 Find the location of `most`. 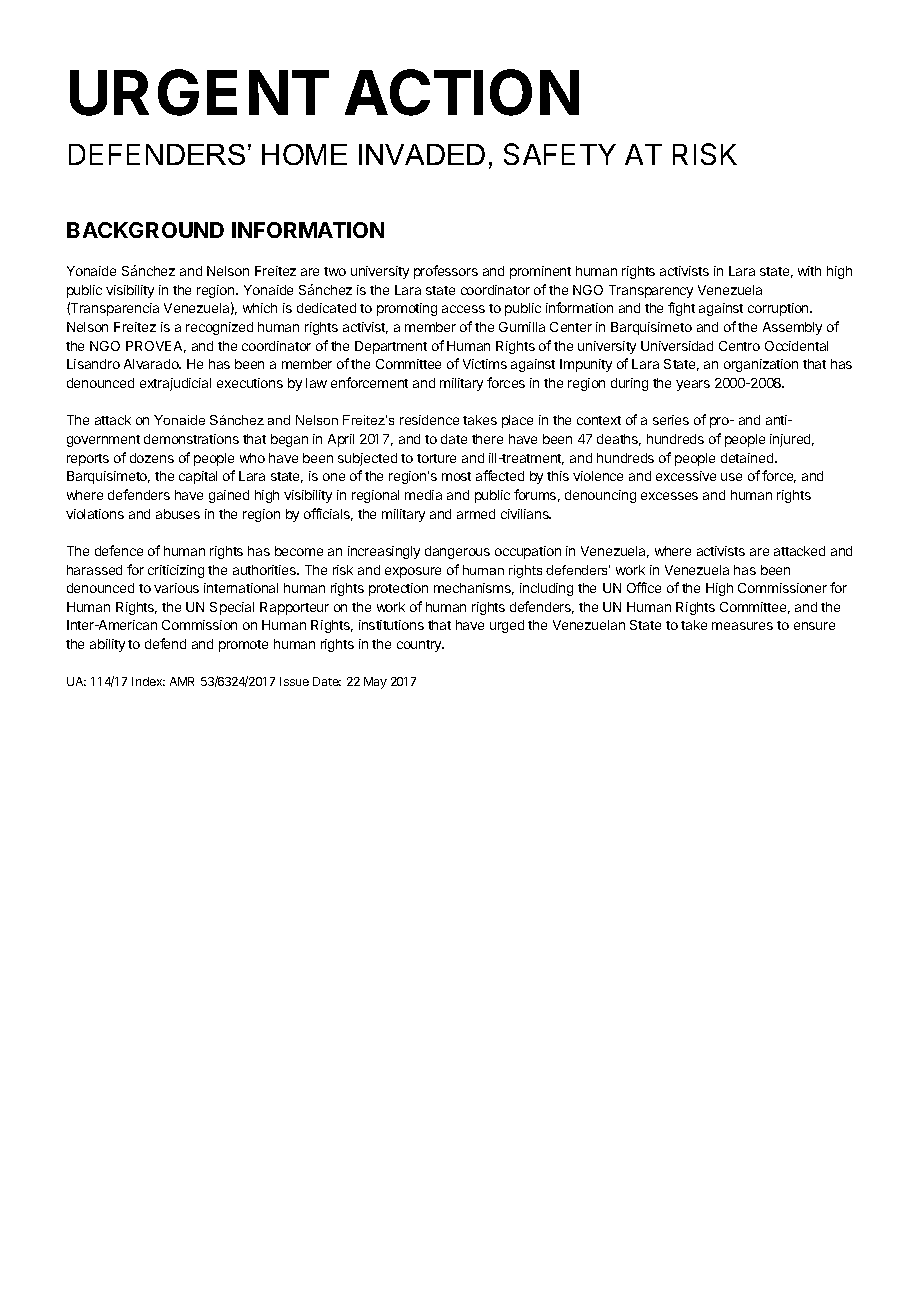

most is located at coordinates (456, 476).
